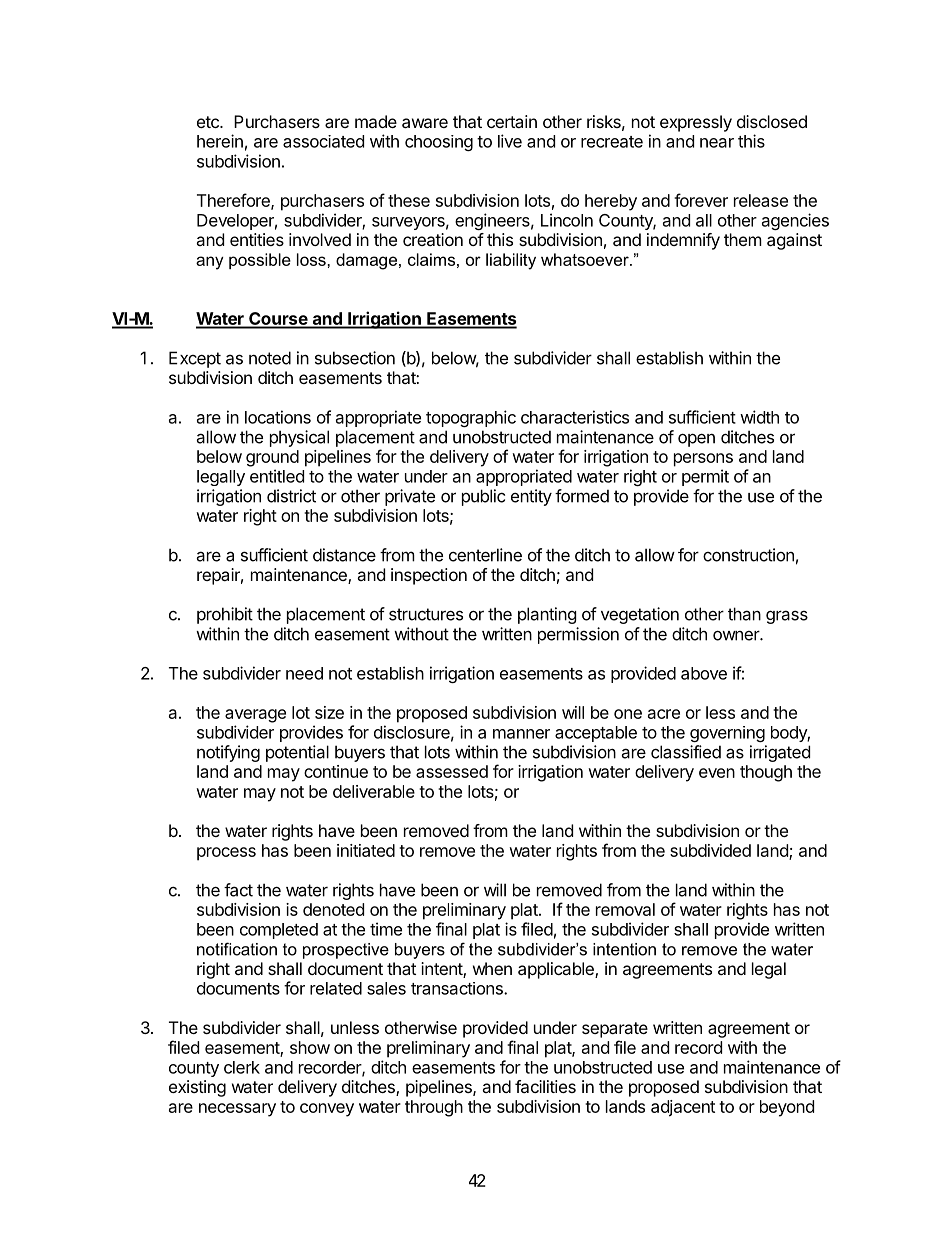 Image resolution: width=952 pixels, height=1233 pixels. What do you see at coordinates (452, 771) in the document?
I see `assessed` at bounding box center [452, 771].
